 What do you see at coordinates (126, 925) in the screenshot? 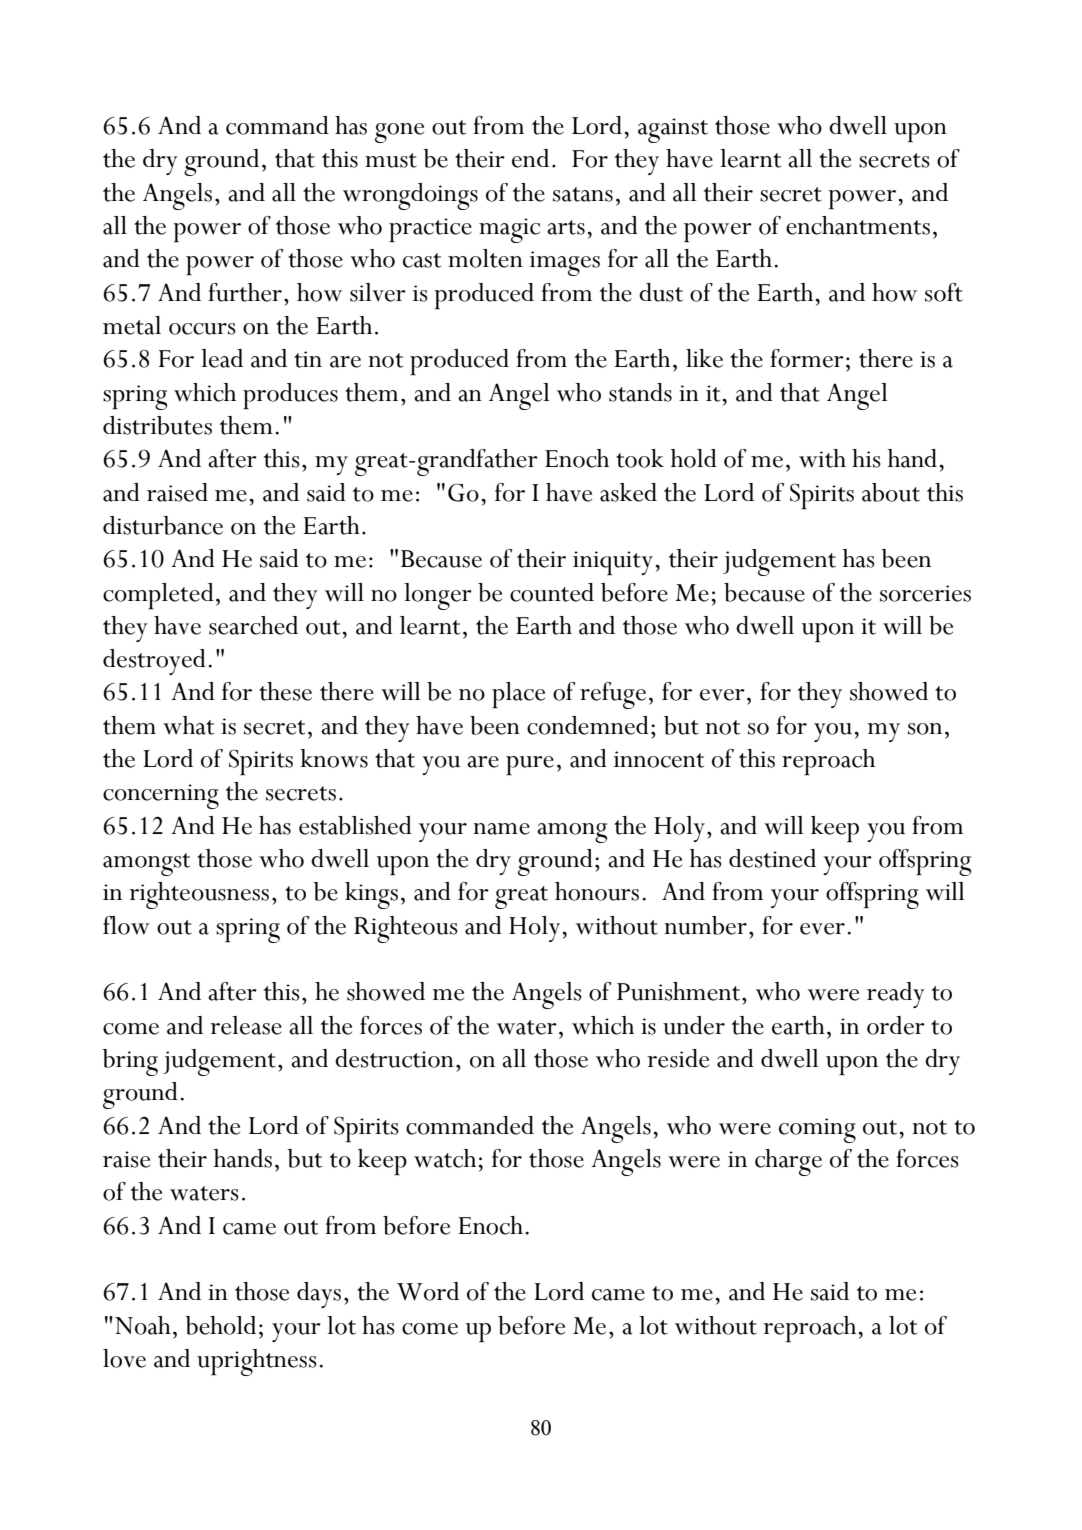
I see `flow` at bounding box center [126, 925].
